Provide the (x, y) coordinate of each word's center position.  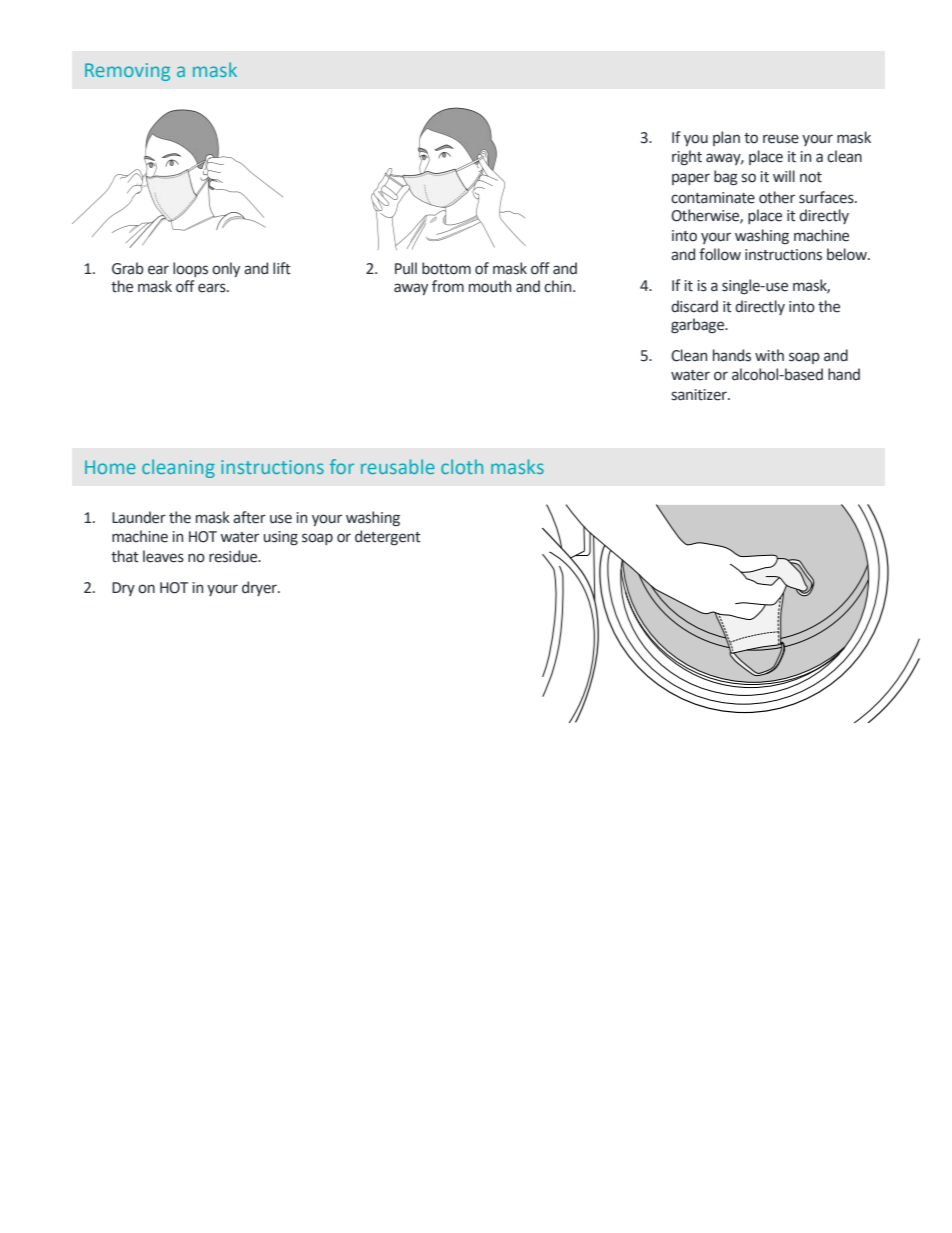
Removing (127, 72)
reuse (781, 139)
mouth (490, 286)
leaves (163, 556)
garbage (699, 325)
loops (190, 269)
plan (726, 138)
